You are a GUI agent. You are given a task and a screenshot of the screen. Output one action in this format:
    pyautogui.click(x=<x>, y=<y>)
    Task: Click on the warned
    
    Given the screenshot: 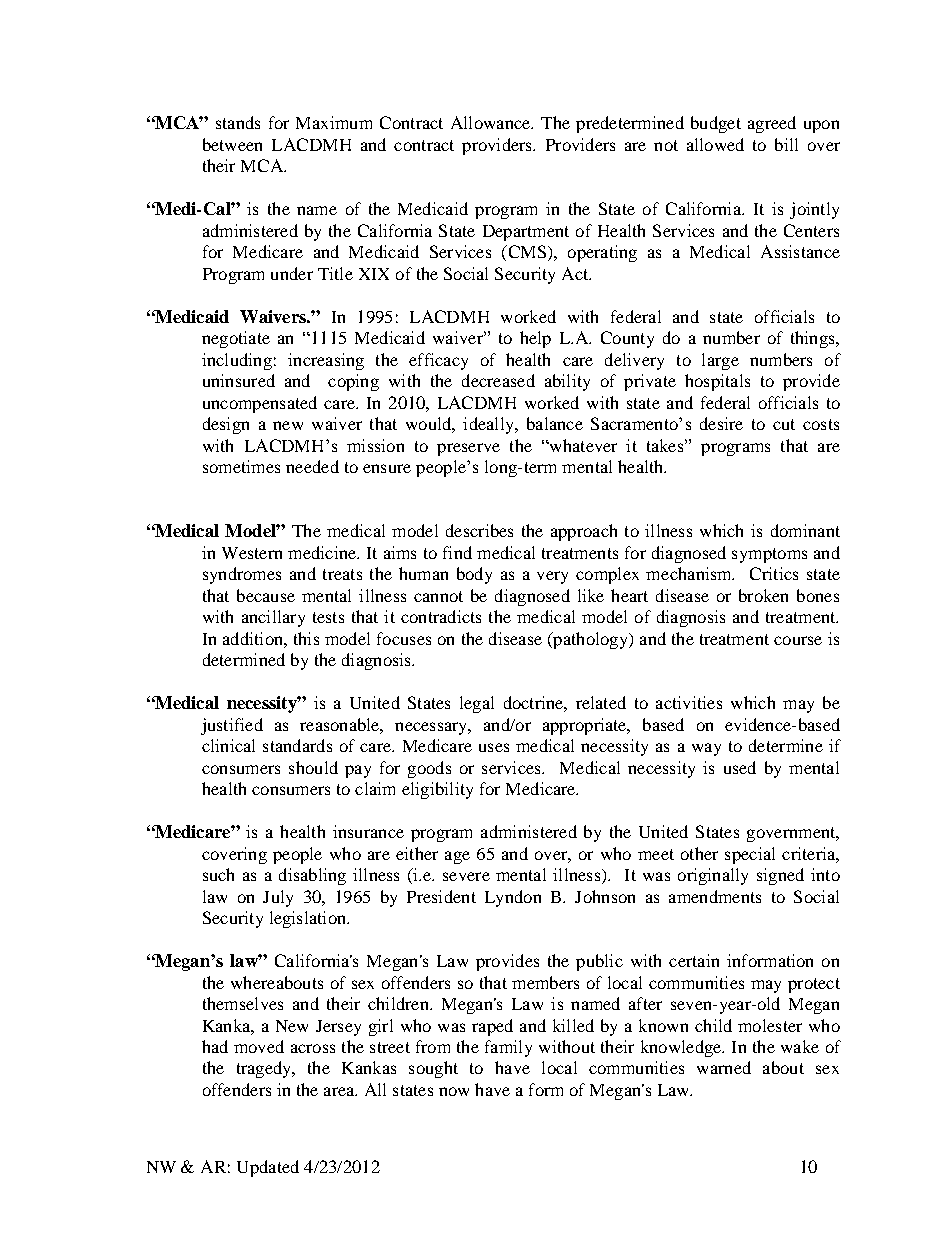 What is the action you would take?
    pyautogui.click(x=724, y=1067)
